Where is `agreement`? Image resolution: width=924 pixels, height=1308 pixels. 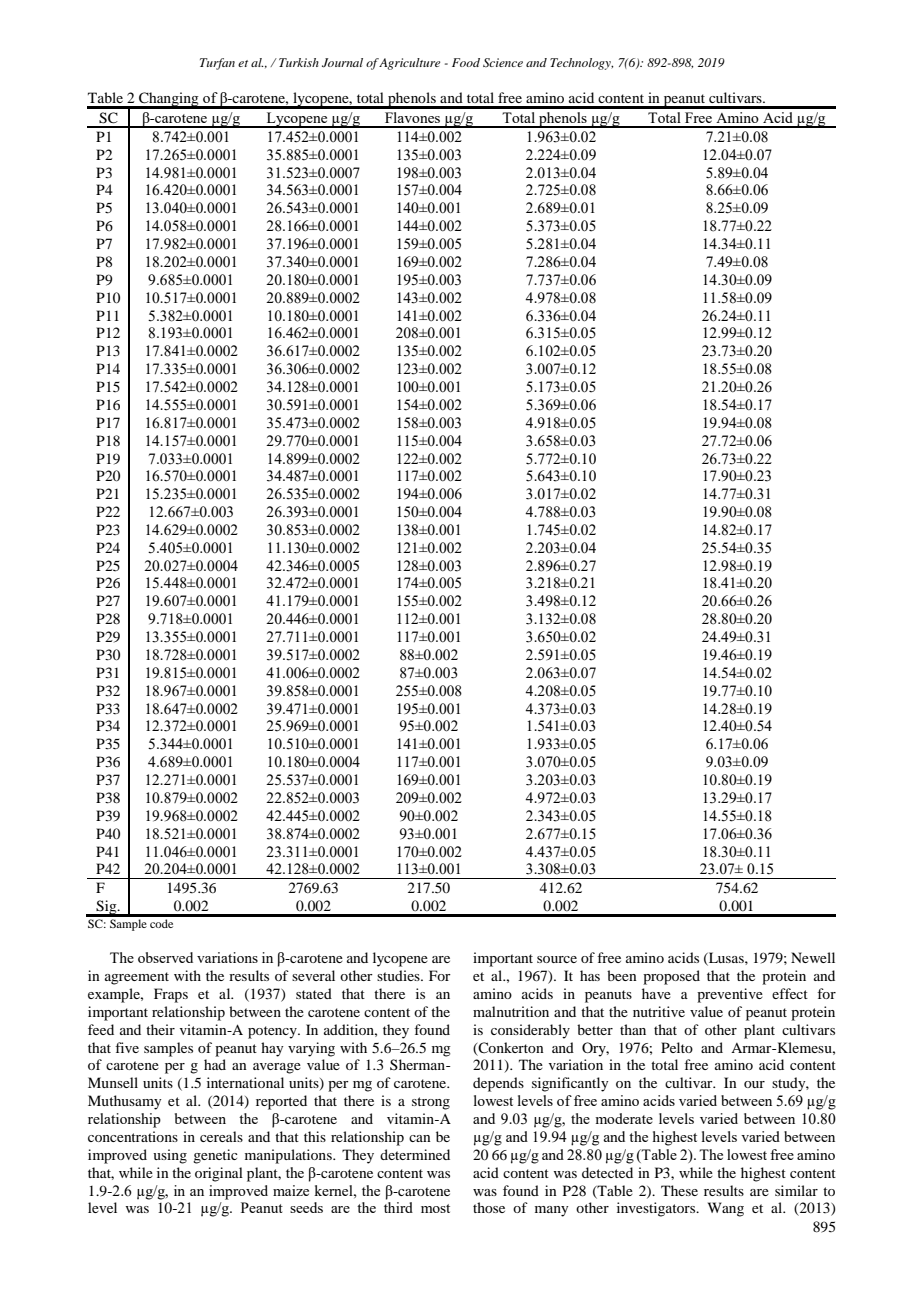
agreement is located at coordinates (137, 978).
